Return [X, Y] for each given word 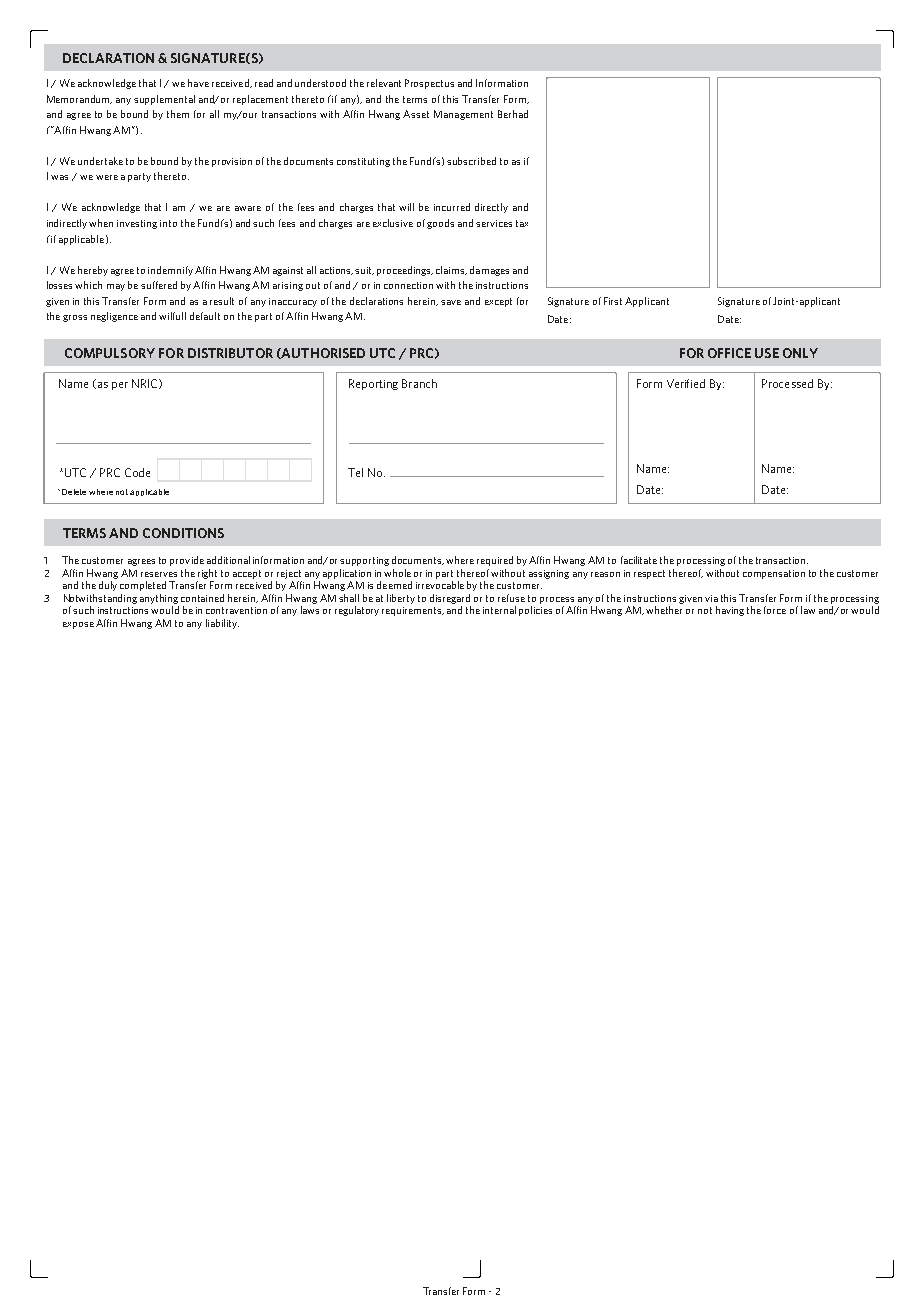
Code [137, 472]
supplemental [164, 100]
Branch [419, 383]
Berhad [513, 114]
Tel [355, 472]
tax [522, 223]
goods [440, 224]
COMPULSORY [110, 353]
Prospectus [429, 84]
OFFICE [729, 353]
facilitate [639, 560]
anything [159, 599]
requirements [413, 611]
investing [137, 224]
